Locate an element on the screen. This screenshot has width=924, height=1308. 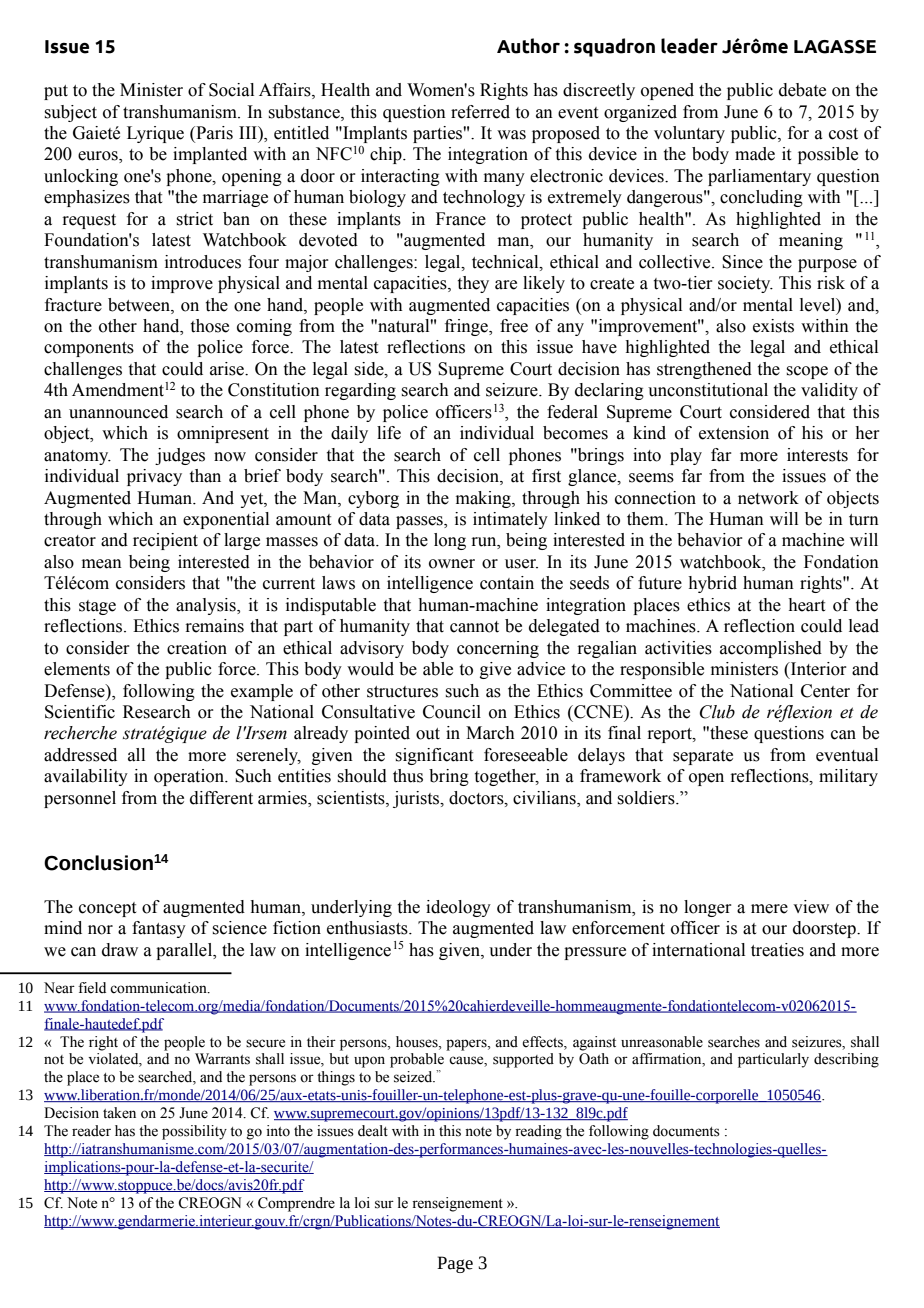
concerning is located at coordinates (498, 649).
